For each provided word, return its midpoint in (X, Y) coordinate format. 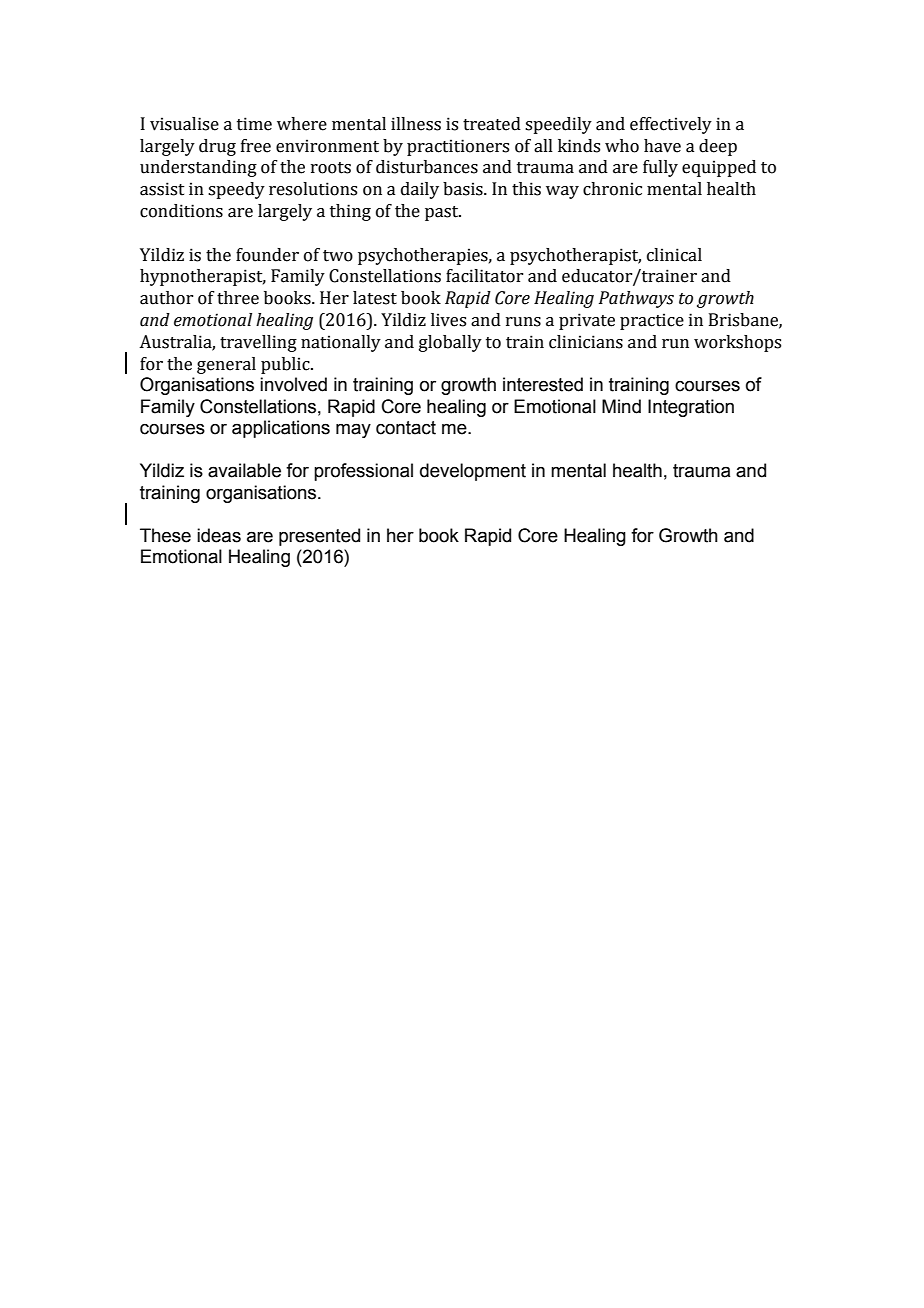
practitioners (458, 147)
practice (652, 321)
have (662, 146)
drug (217, 147)
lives (448, 320)
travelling (258, 343)
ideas (219, 535)
